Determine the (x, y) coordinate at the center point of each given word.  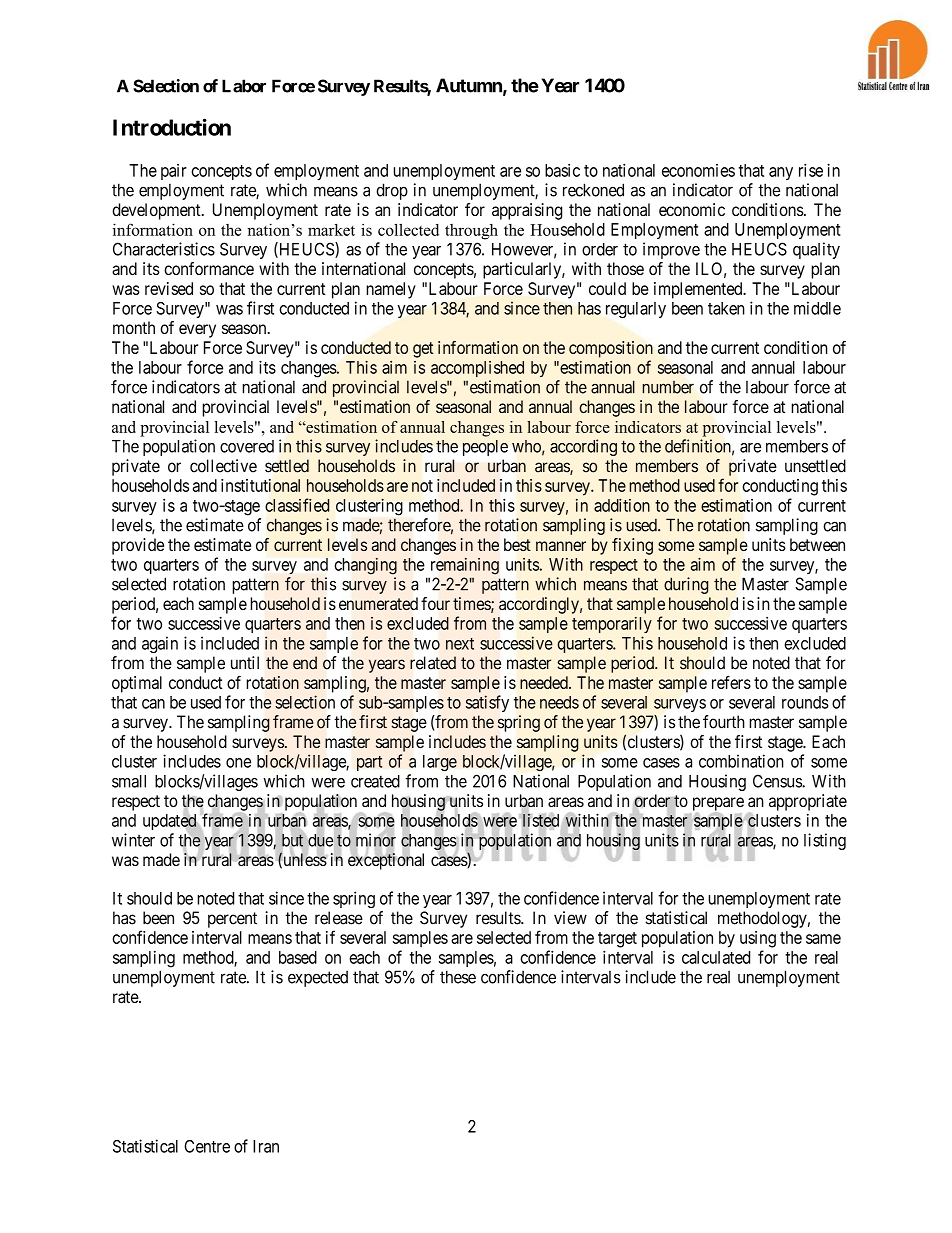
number (668, 387)
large (440, 763)
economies (698, 170)
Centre (207, 1146)
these (458, 977)
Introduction (172, 127)
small (129, 781)
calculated (716, 957)
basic (562, 170)
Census (778, 781)
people (485, 448)
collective (223, 466)
